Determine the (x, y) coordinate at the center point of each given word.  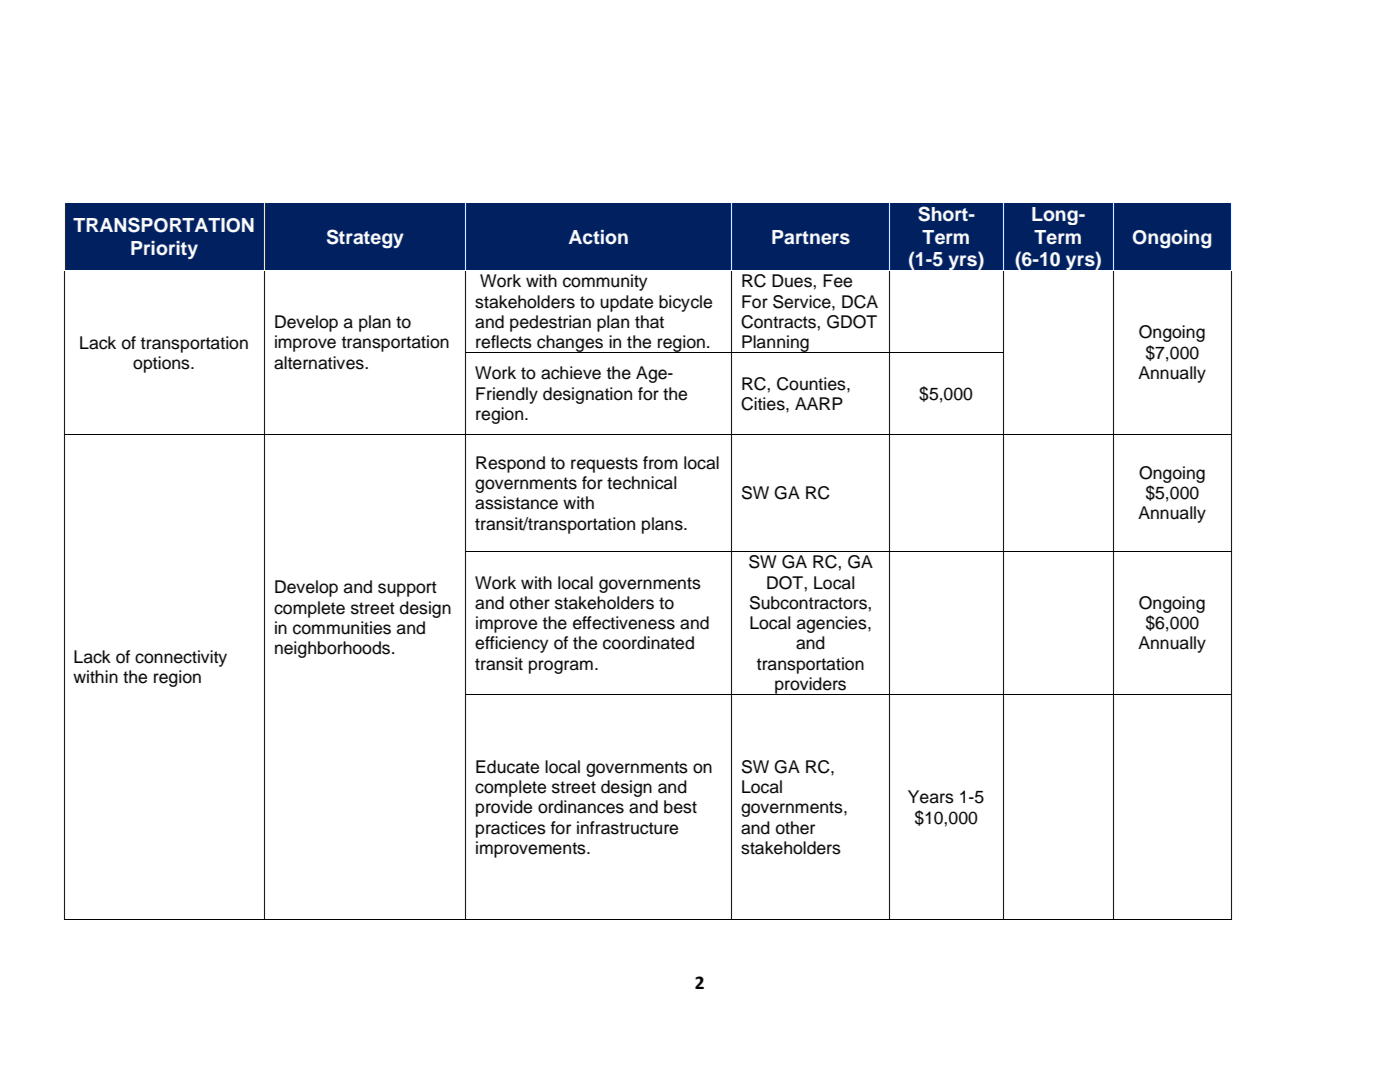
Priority (164, 250)
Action (598, 237)
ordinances (581, 807)
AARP (819, 403)
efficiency (511, 644)
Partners (811, 237)
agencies (833, 624)
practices (511, 829)
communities (342, 628)
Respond (510, 464)
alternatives (320, 363)
